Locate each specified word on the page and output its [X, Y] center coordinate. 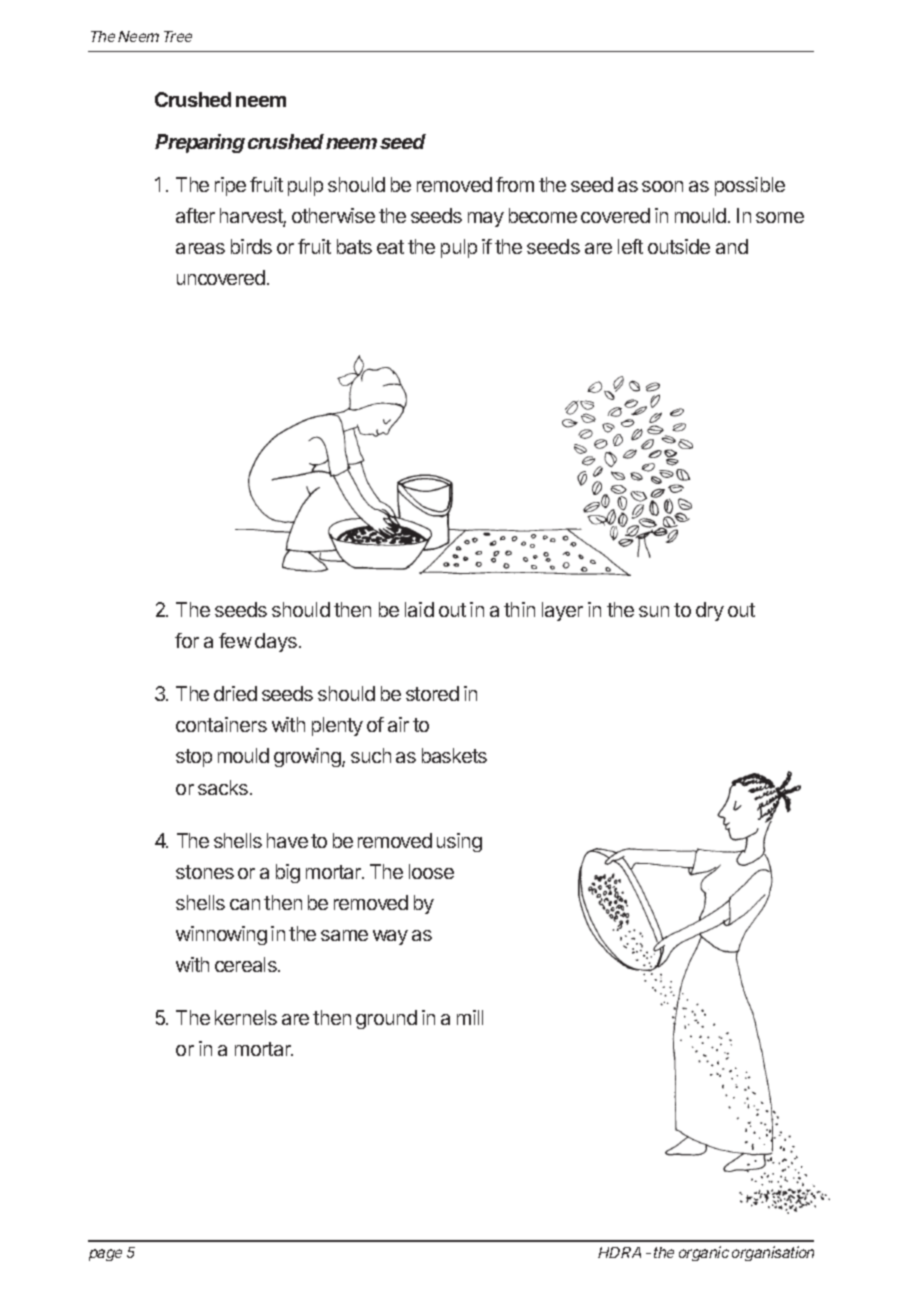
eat [390, 247]
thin [519, 609]
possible [750, 186]
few [235, 640]
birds [251, 246]
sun [654, 611]
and [732, 246]
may [486, 219]
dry [710, 611]
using [459, 842]
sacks [224, 787]
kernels [246, 1017]
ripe [230, 186]
